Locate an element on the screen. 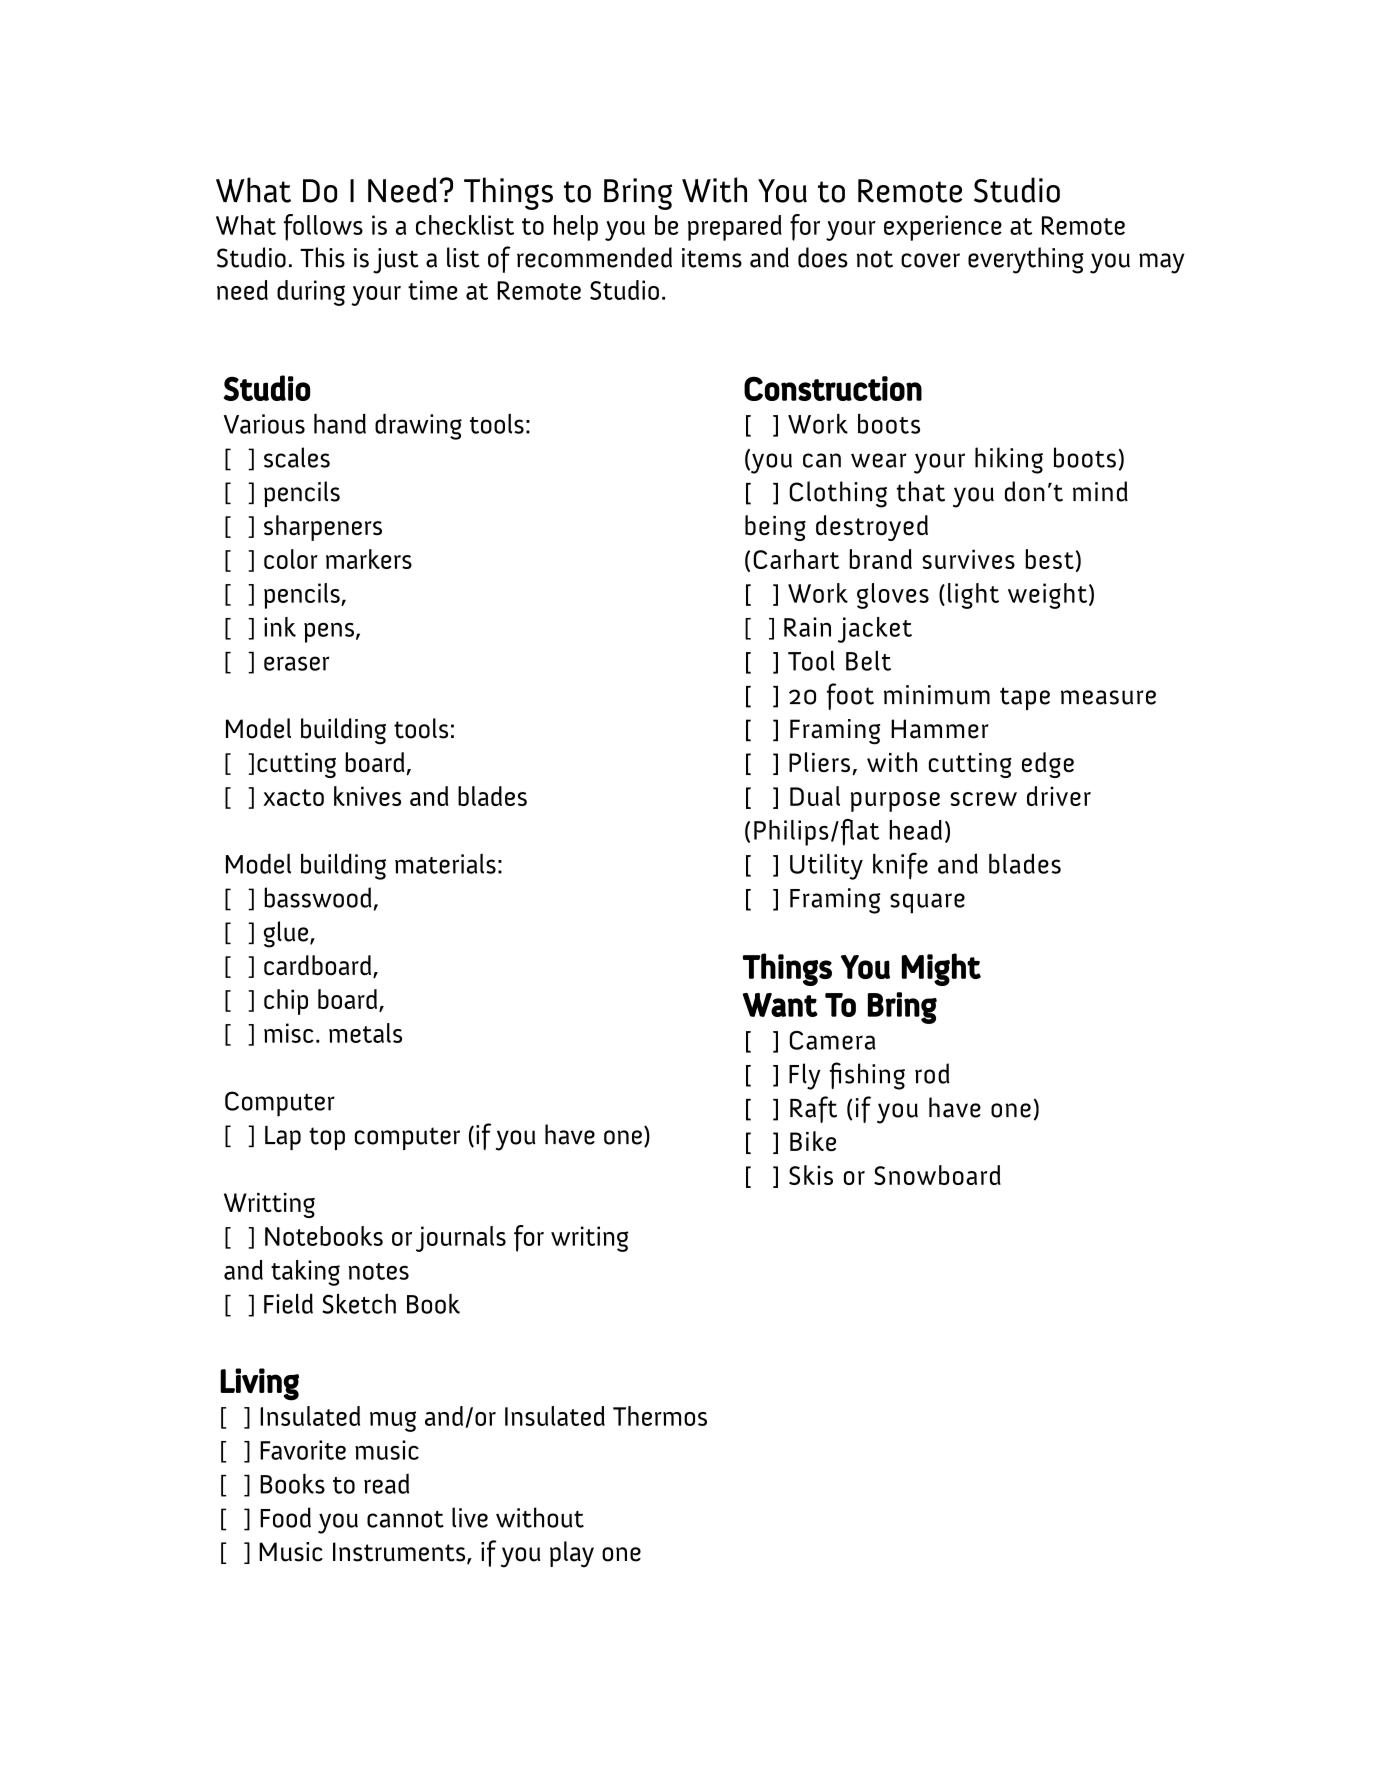  best is located at coordinates (1049, 559).
